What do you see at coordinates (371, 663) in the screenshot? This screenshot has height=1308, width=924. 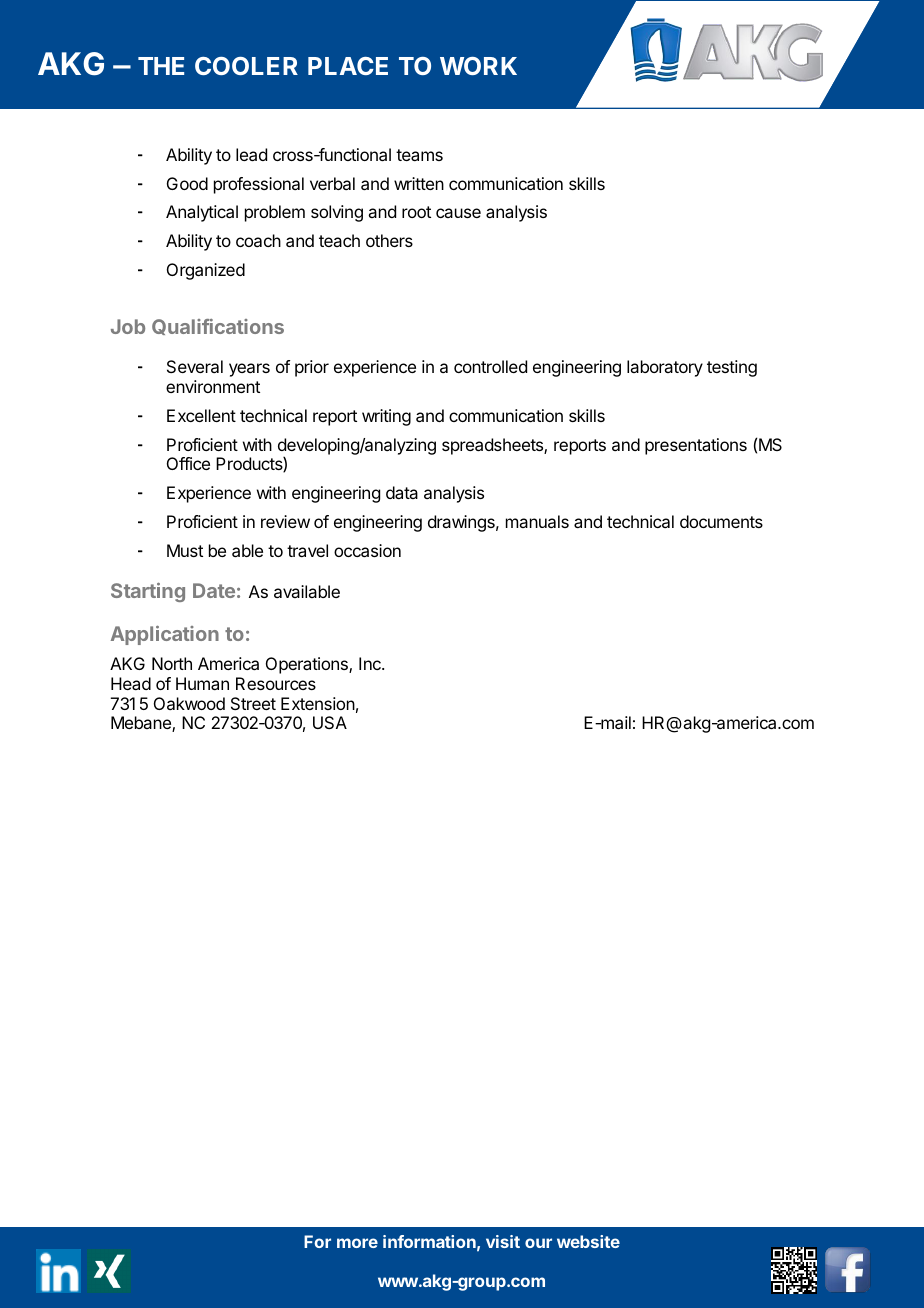 I see `Inc` at bounding box center [371, 663].
